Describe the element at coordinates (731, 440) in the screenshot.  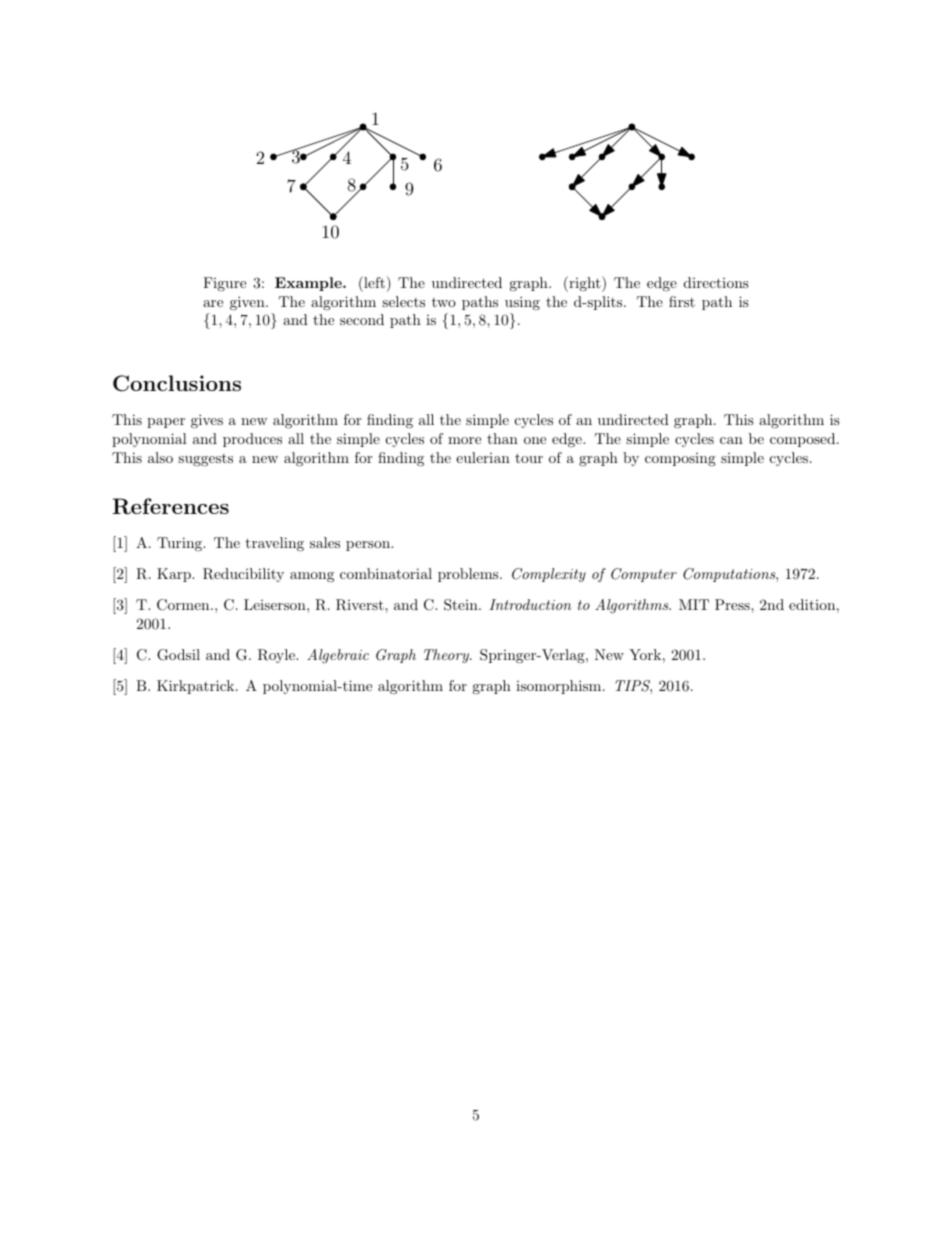
I see `can` at that location.
